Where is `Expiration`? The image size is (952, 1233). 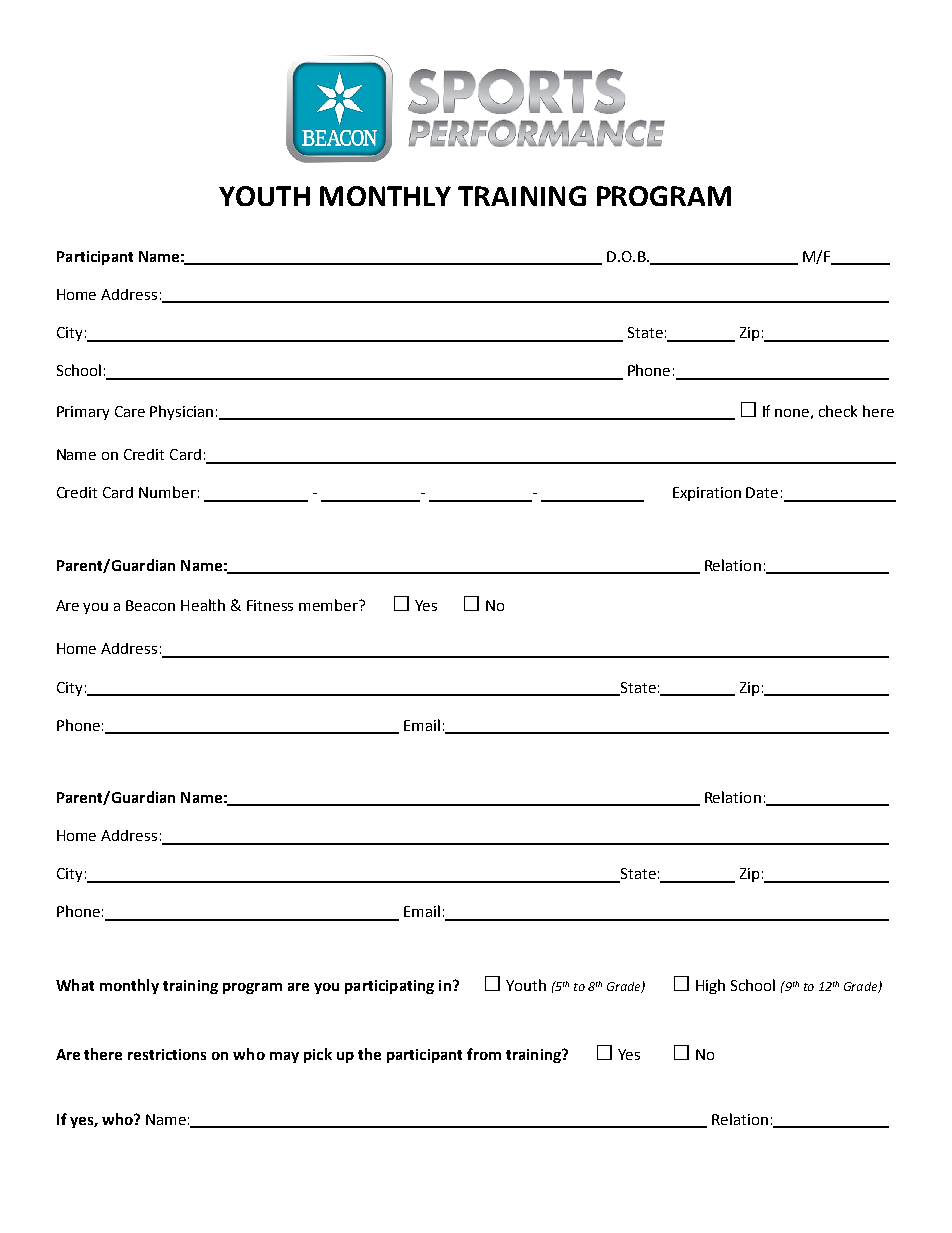 Expiration is located at coordinates (707, 494).
